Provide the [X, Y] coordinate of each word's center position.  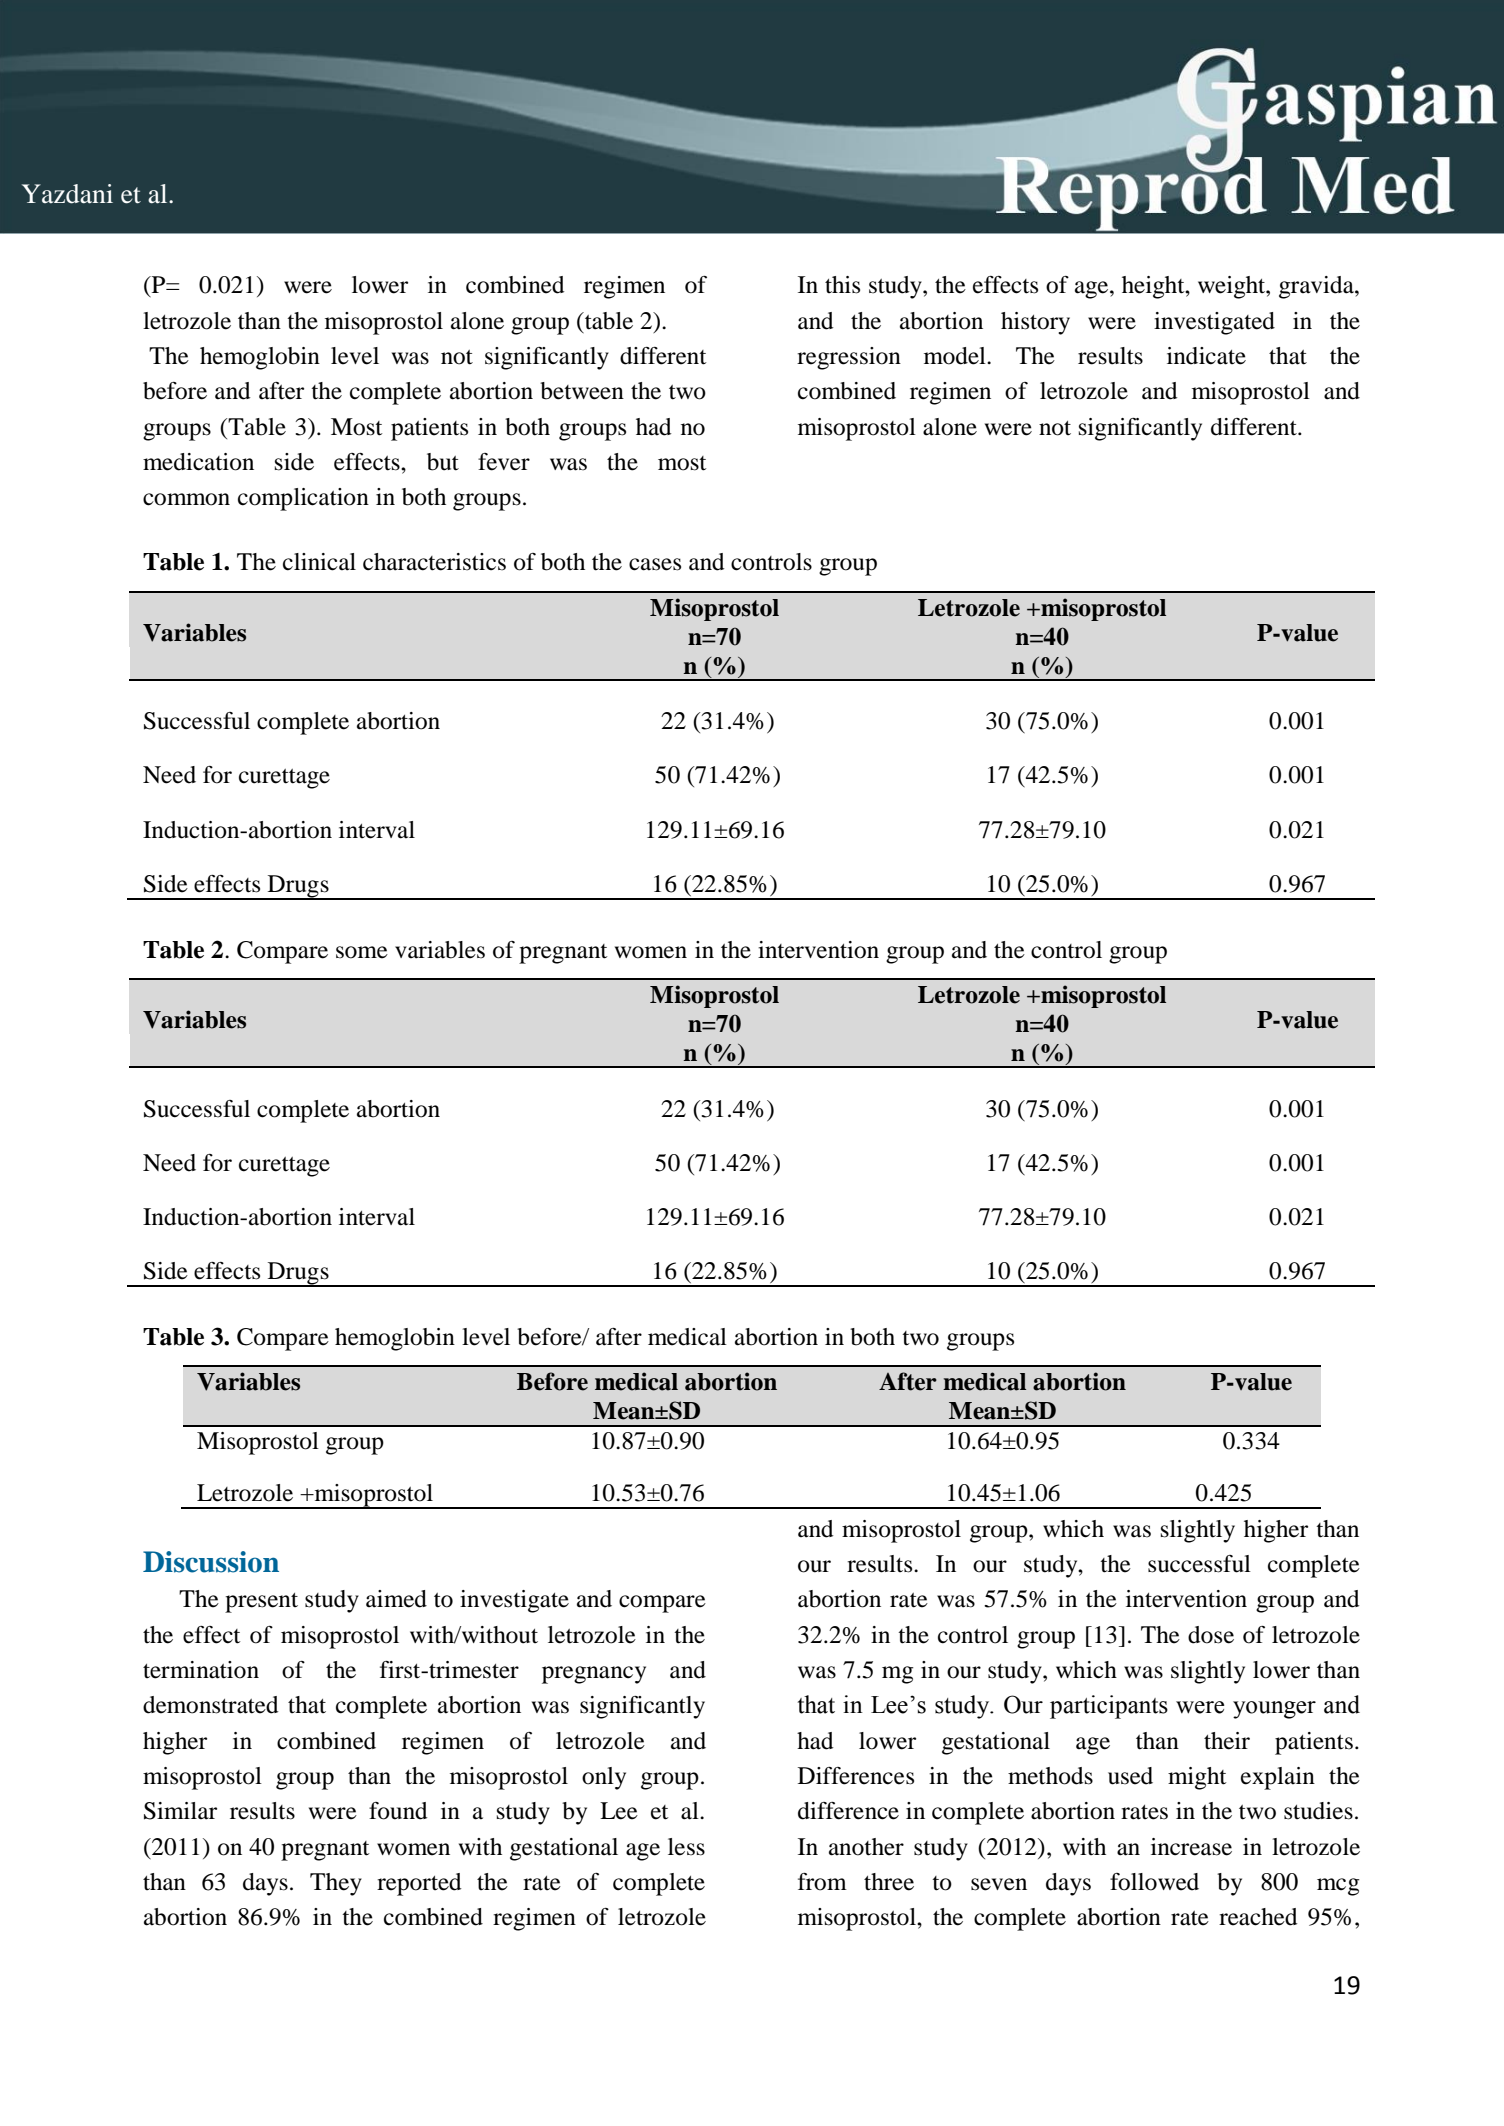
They [336, 1884]
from [822, 1882]
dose [1211, 1635]
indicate [1206, 356]
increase [1191, 1847]
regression [849, 358]
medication [198, 462]
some [362, 952]
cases [655, 564]
